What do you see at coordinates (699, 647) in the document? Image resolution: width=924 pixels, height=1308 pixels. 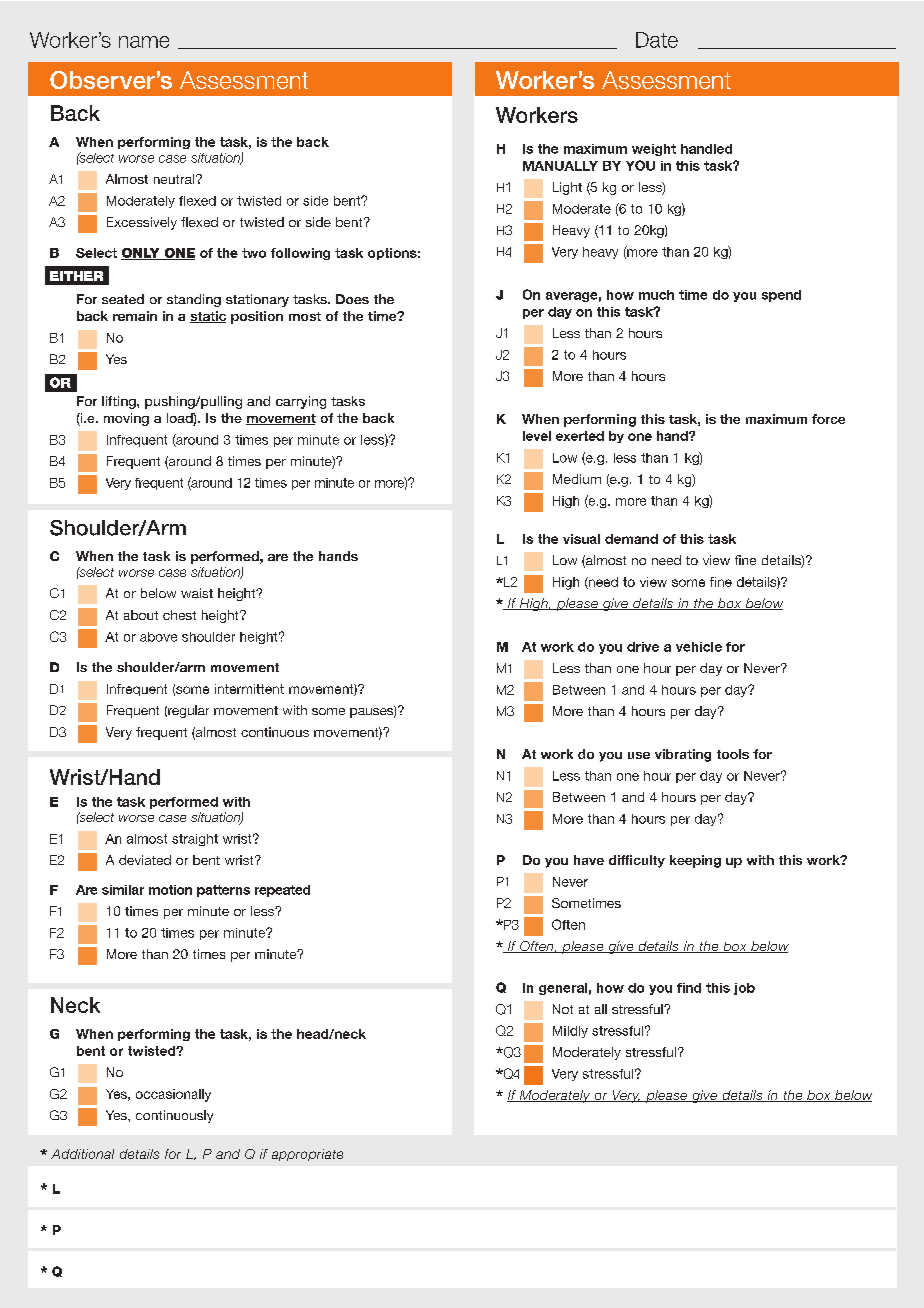 I see `vehicle` at bounding box center [699, 647].
